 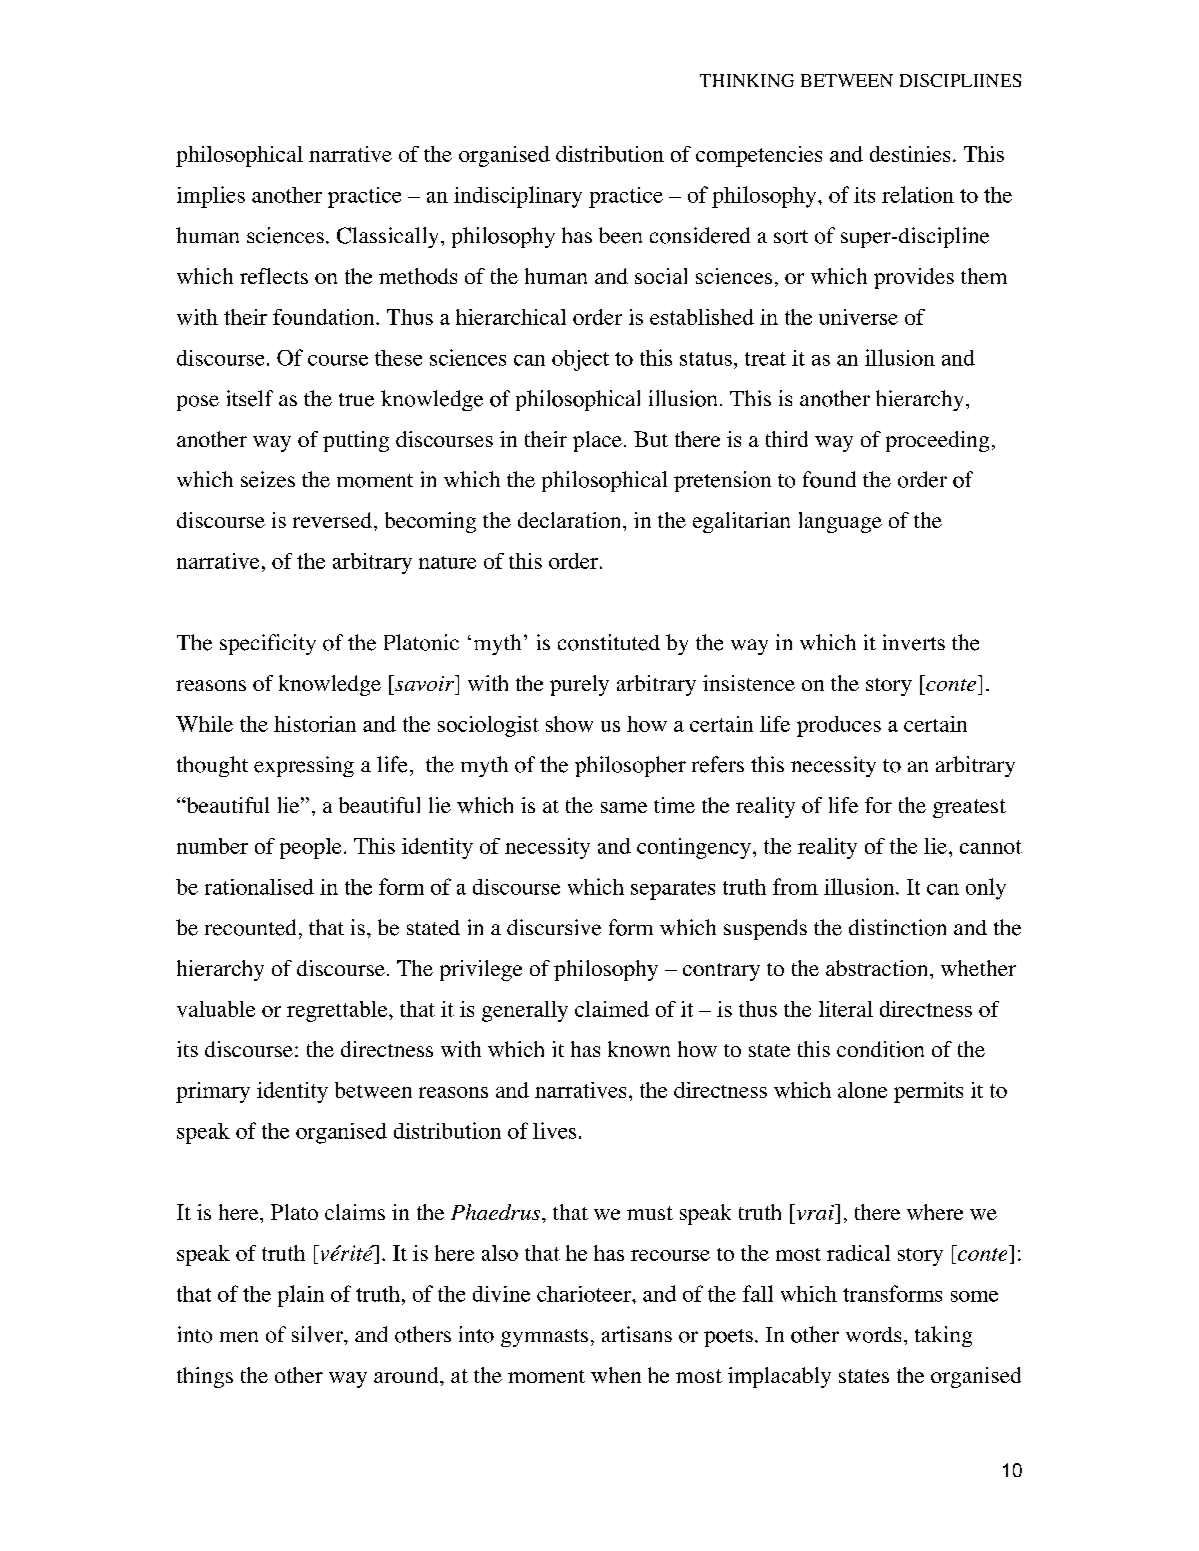 I want to click on destinies, so click(x=910, y=154).
